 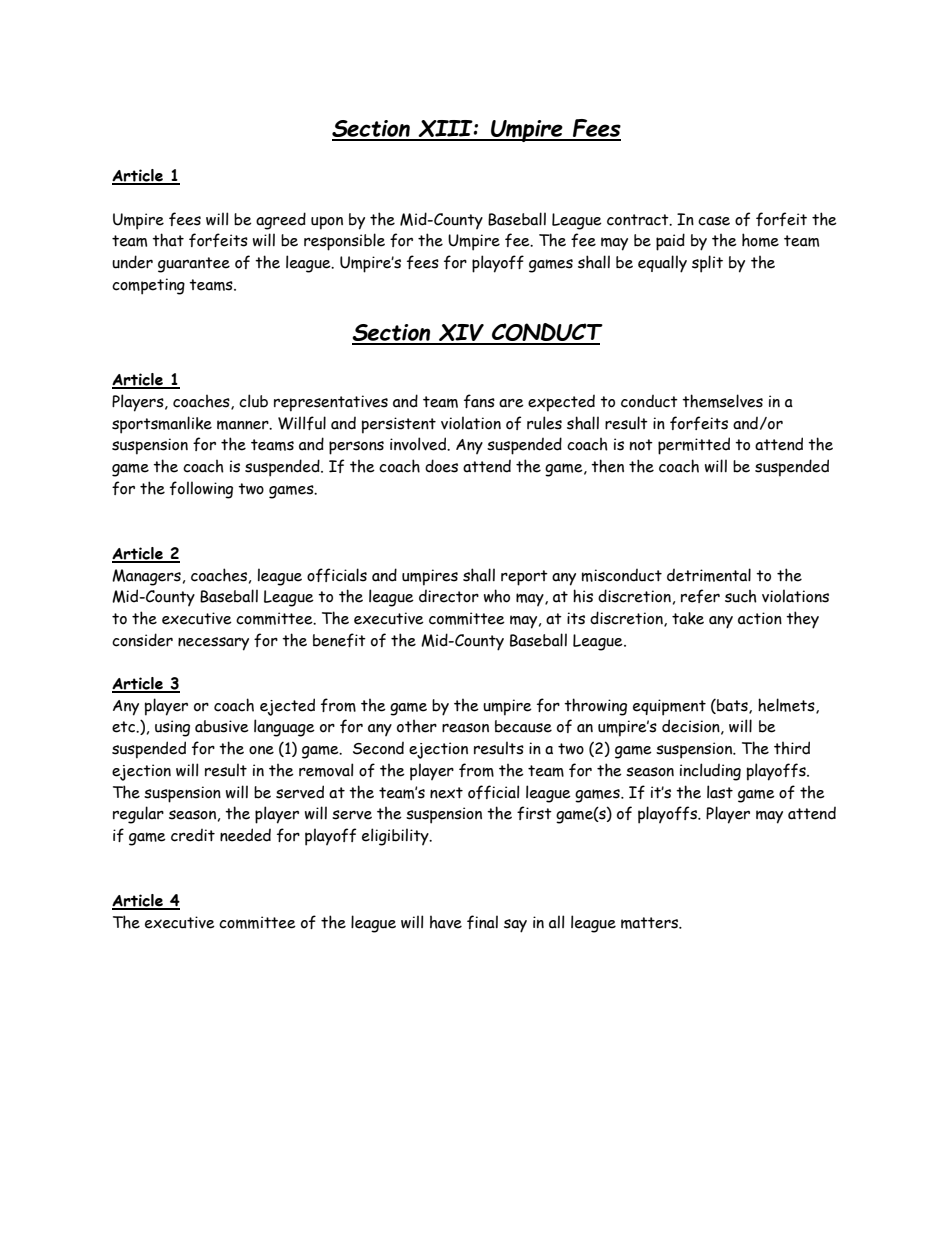 What do you see at coordinates (168, 240) in the page?
I see `that` at bounding box center [168, 240].
